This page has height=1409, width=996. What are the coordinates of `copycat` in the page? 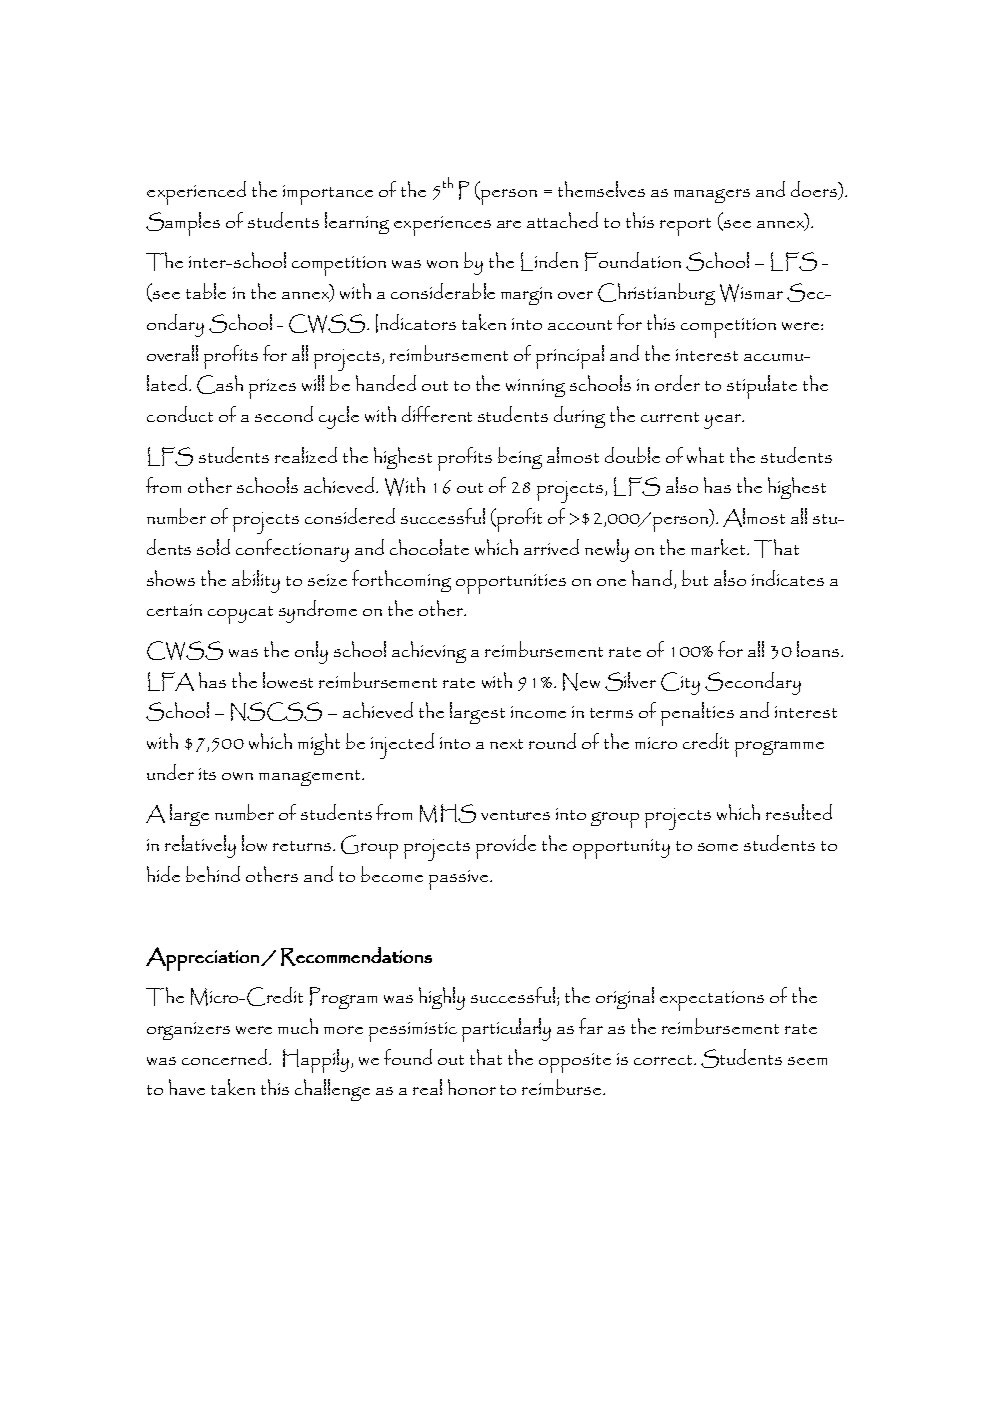 It's located at (240, 615).
